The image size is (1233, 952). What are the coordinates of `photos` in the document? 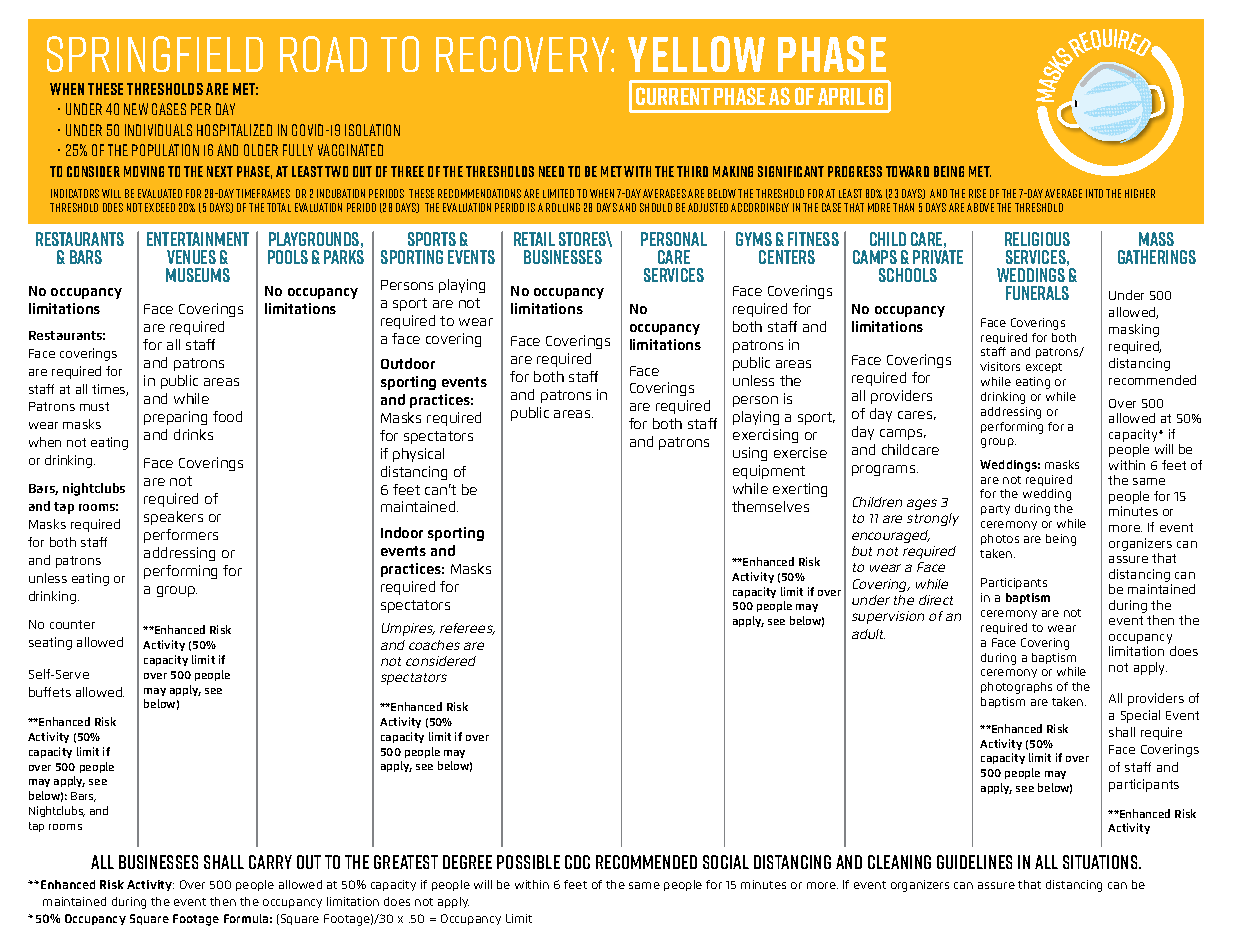 It's located at (1000, 539).
